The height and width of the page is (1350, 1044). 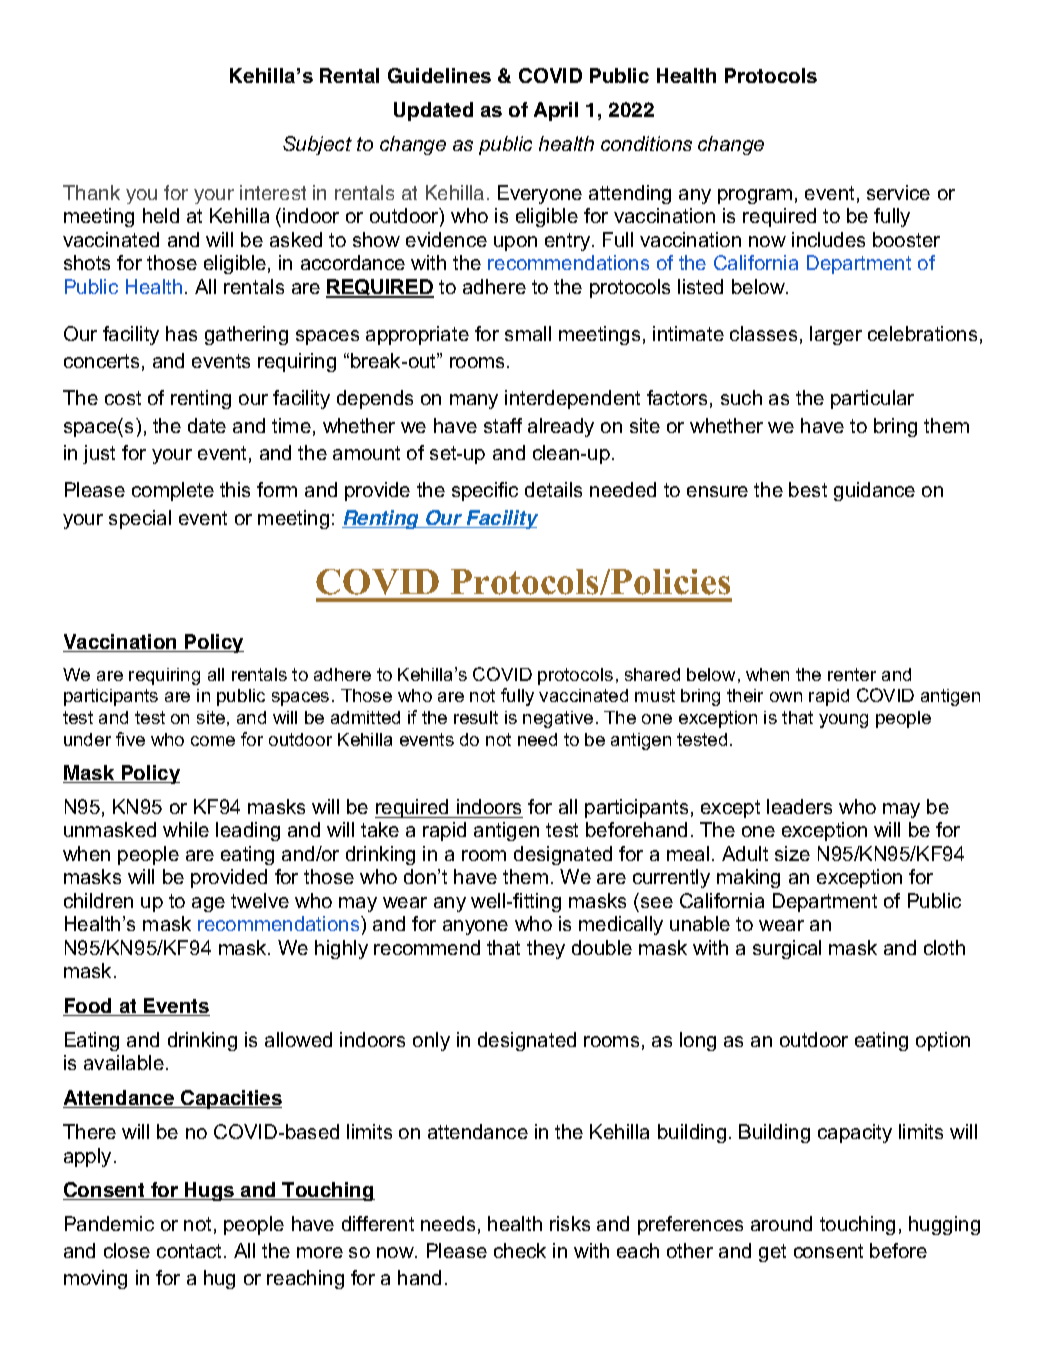 What do you see at coordinates (474, 401) in the page?
I see `many` at bounding box center [474, 401].
